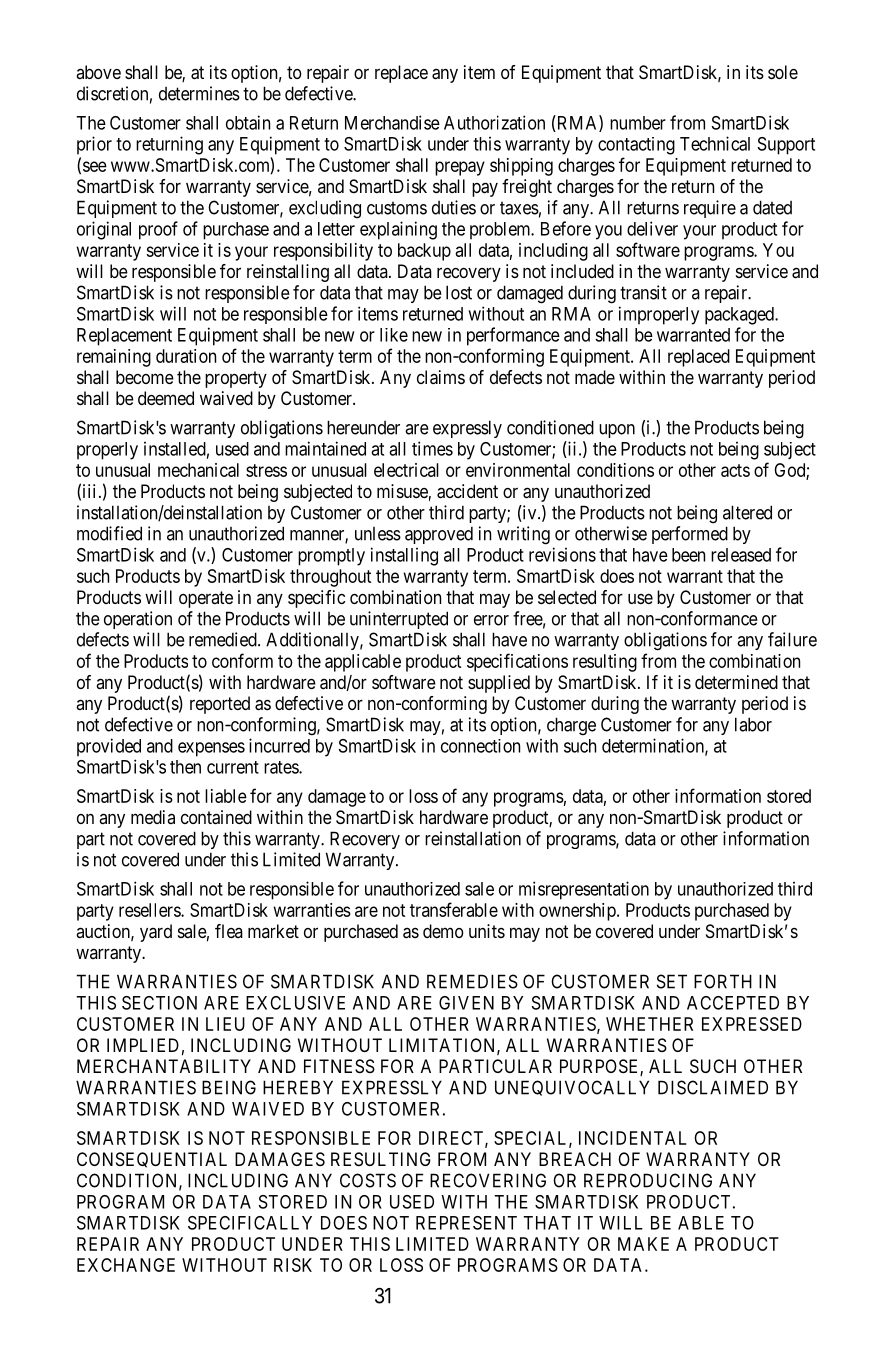 The image size is (896, 1345). I want to click on EXCHANGE, so click(126, 1265).
